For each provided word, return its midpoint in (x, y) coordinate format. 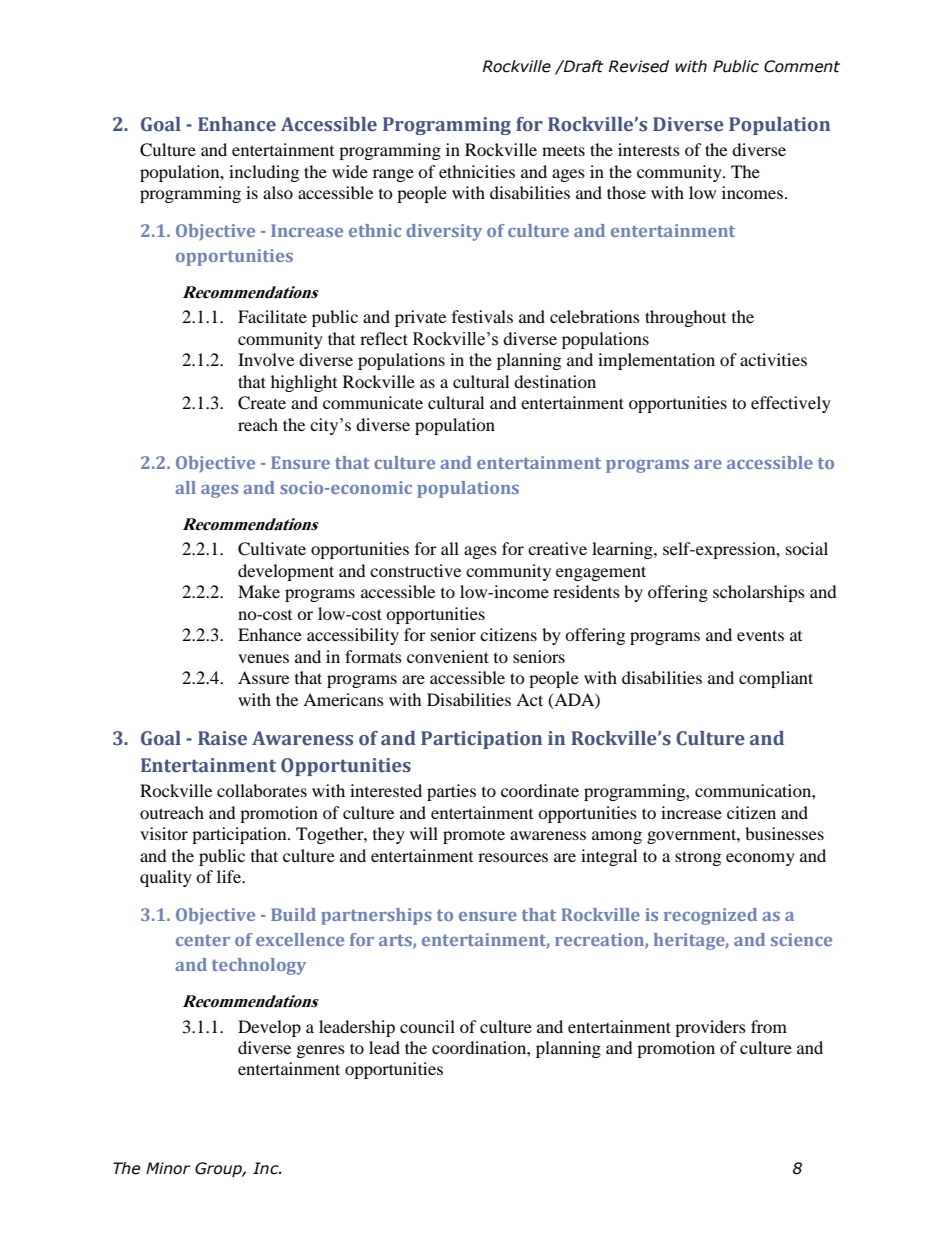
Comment (802, 66)
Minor (168, 1168)
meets (563, 150)
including (264, 173)
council (427, 1026)
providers (710, 1028)
